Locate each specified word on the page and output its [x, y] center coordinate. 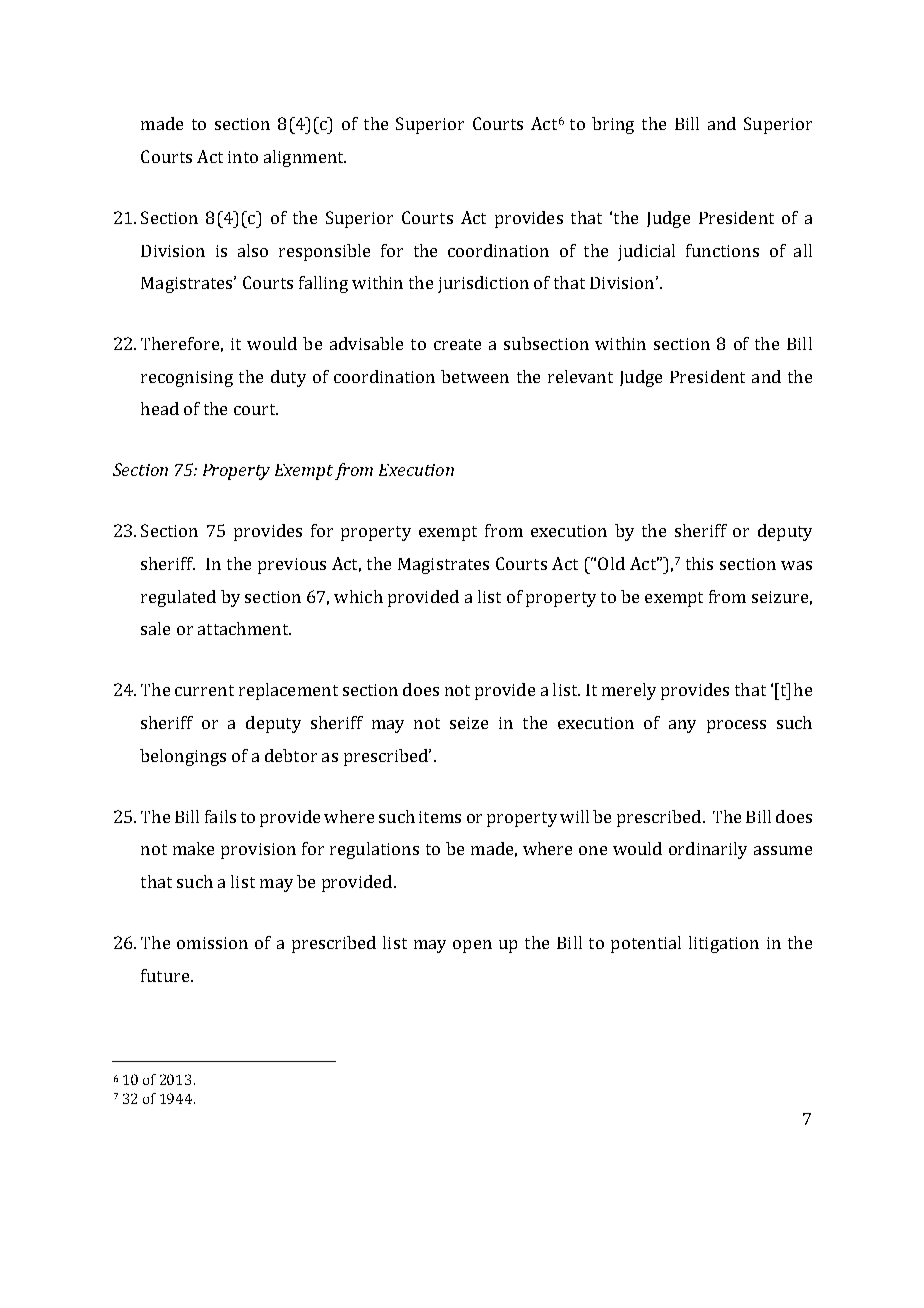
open [472, 946]
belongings [183, 757]
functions [722, 250]
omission [212, 943]
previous [292, 566]
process [736, 726]
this [699, 563]
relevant [580, 376]
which [358, 596]
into [243, 157]
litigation [724, 944]
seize [469, 723]
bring [613, 125]
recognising [187, 379]
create [457, 344]
